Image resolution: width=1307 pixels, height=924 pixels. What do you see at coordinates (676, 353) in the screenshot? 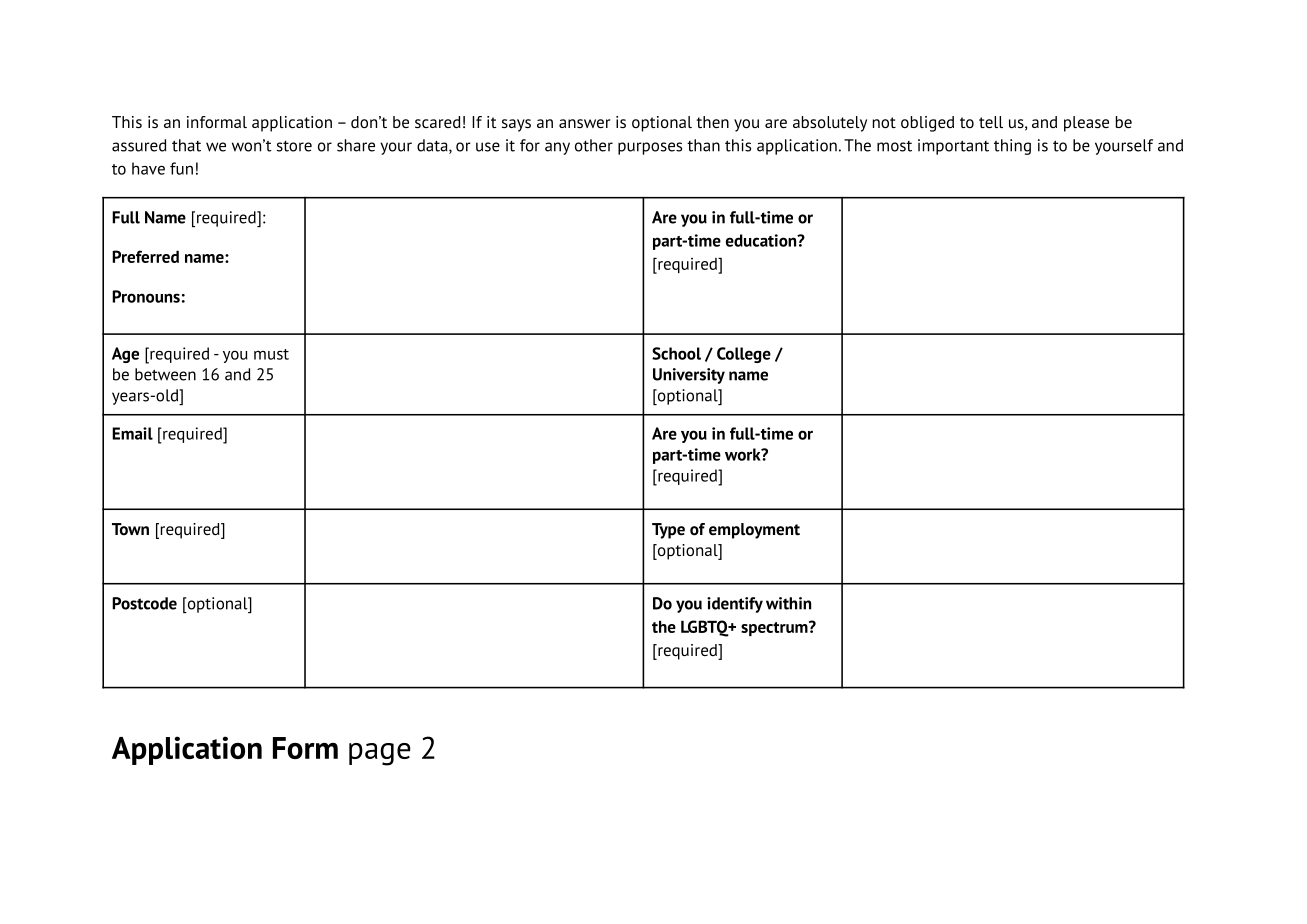
I see `School` at bounding box center [676, 353].
